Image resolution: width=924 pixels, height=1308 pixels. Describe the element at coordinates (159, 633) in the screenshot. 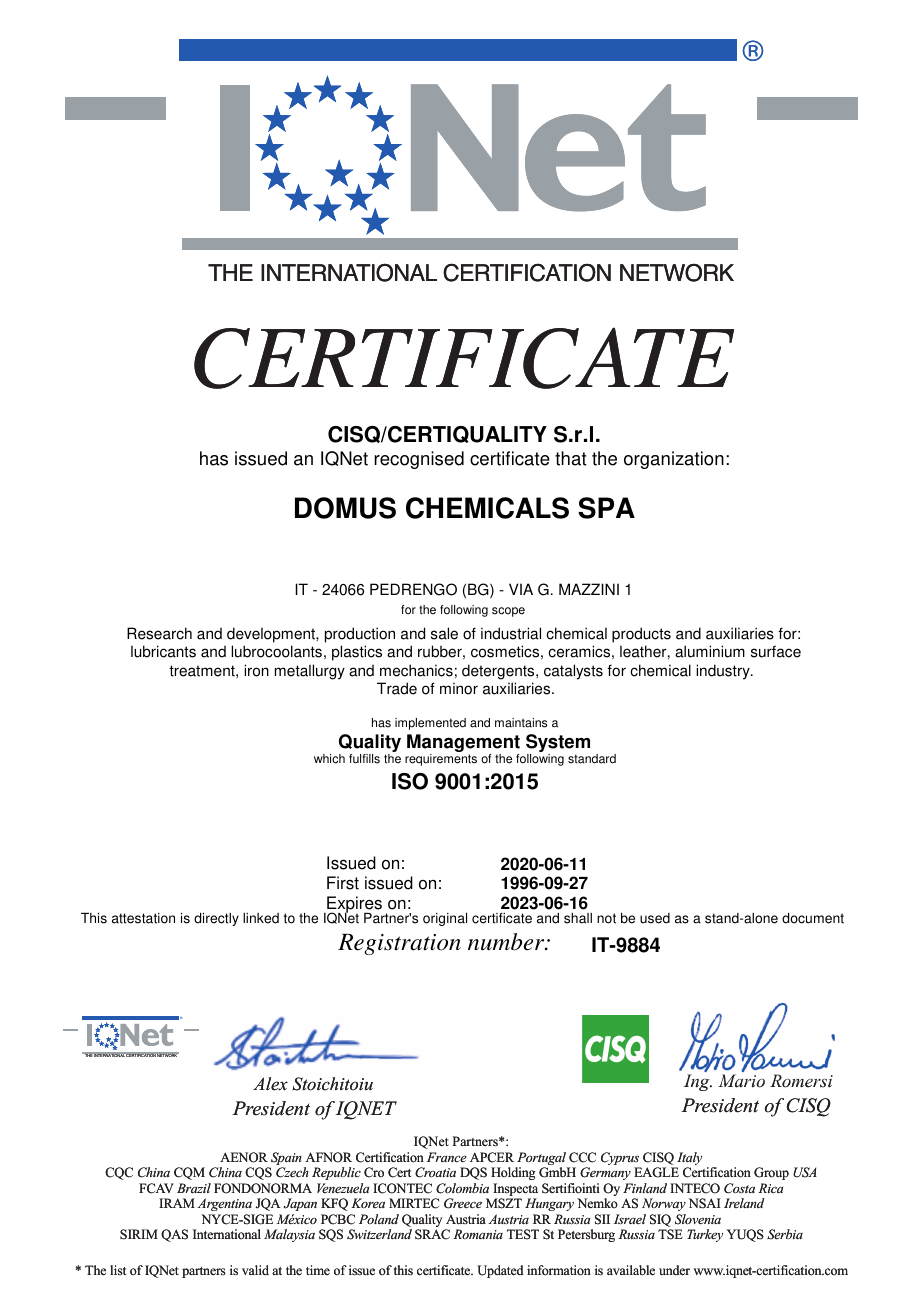

I see `Research` at that location.
